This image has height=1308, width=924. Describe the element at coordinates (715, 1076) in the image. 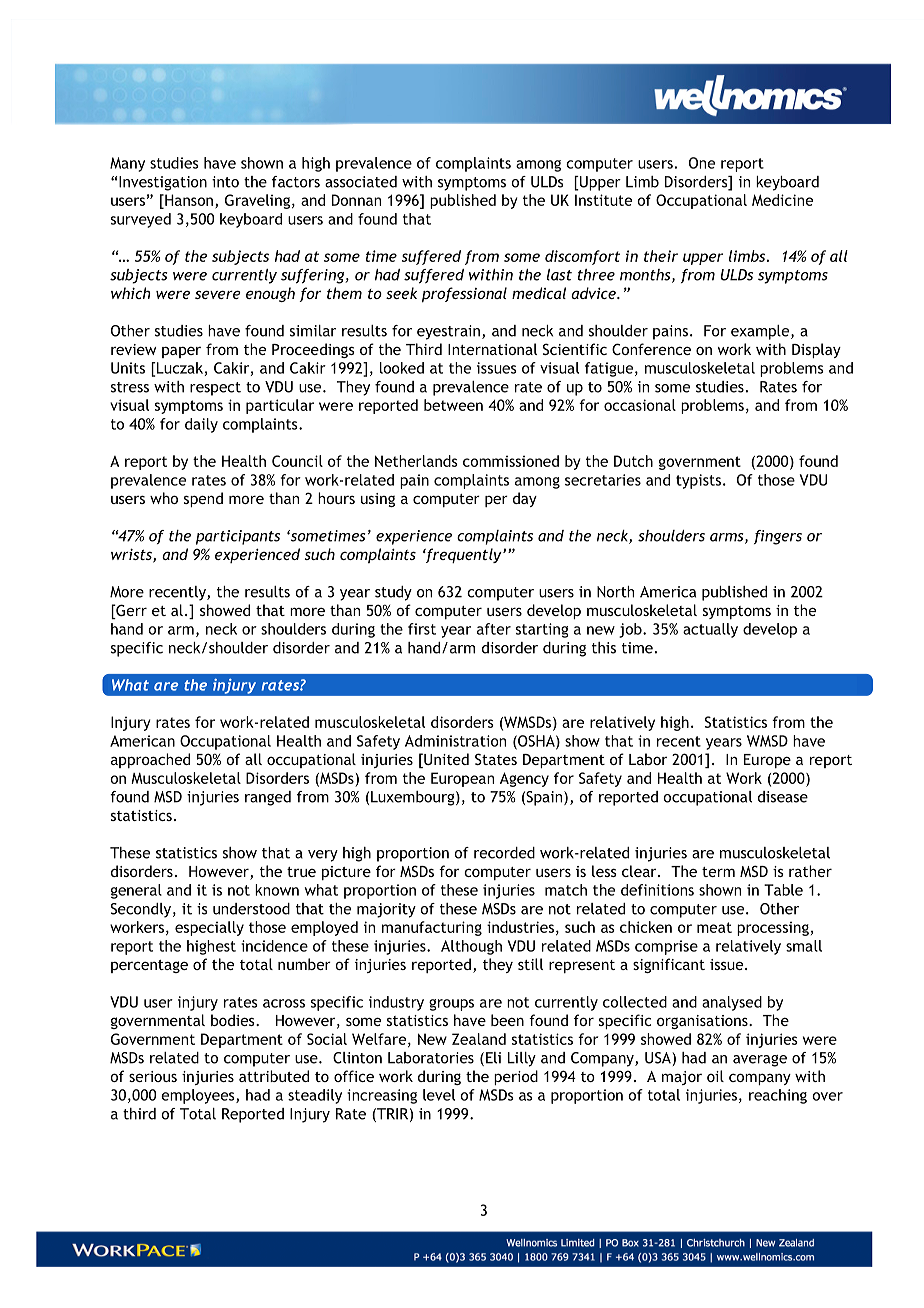

I see `oil` at that location.
